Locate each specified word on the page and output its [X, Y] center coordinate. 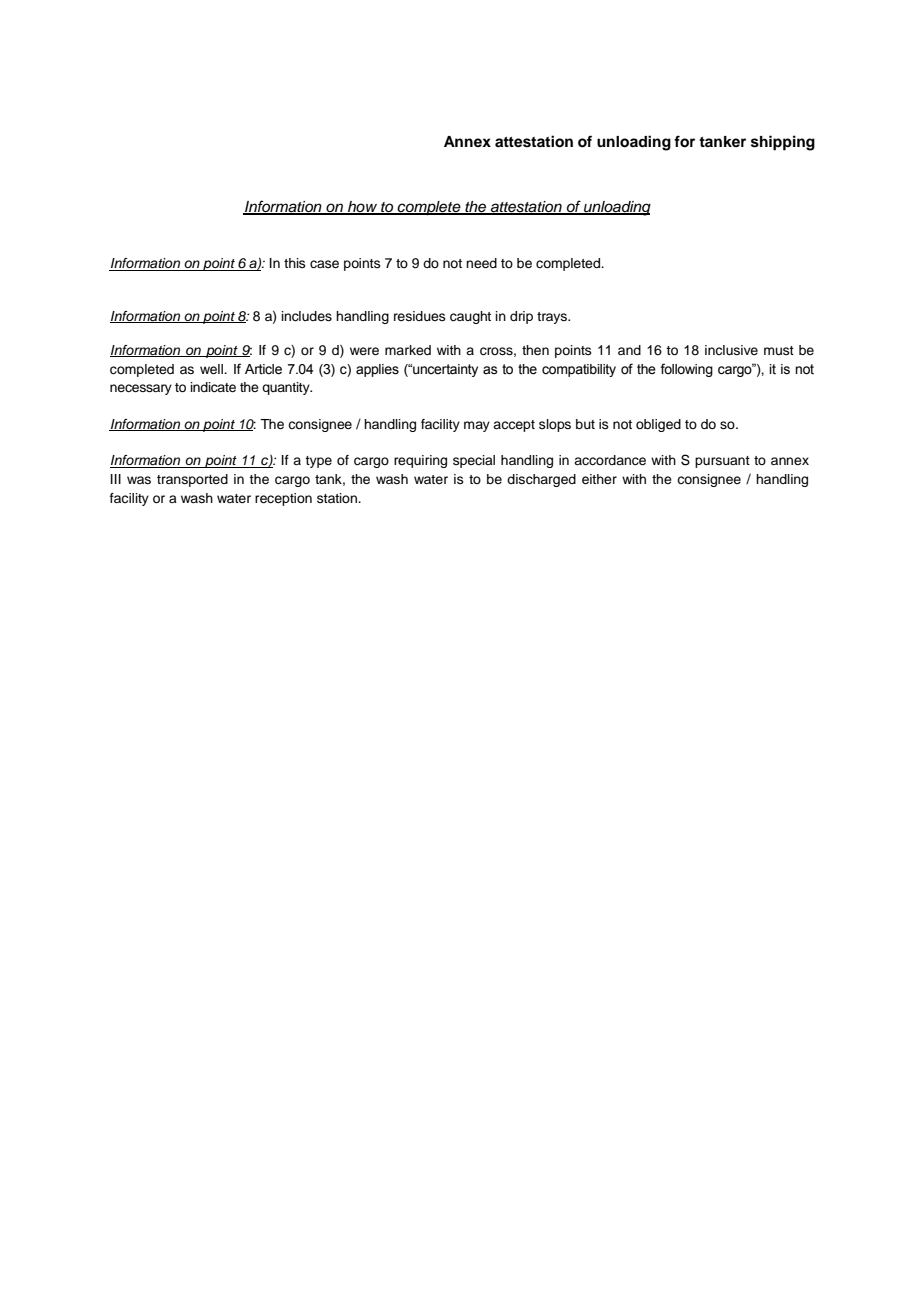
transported [192, 480]
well [212, 369]
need [481, 263]
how [363, 207]
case [324, 264]
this [295, 263]
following [686, 370]
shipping [783, 143]
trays [553, 318]
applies [377, 370]
